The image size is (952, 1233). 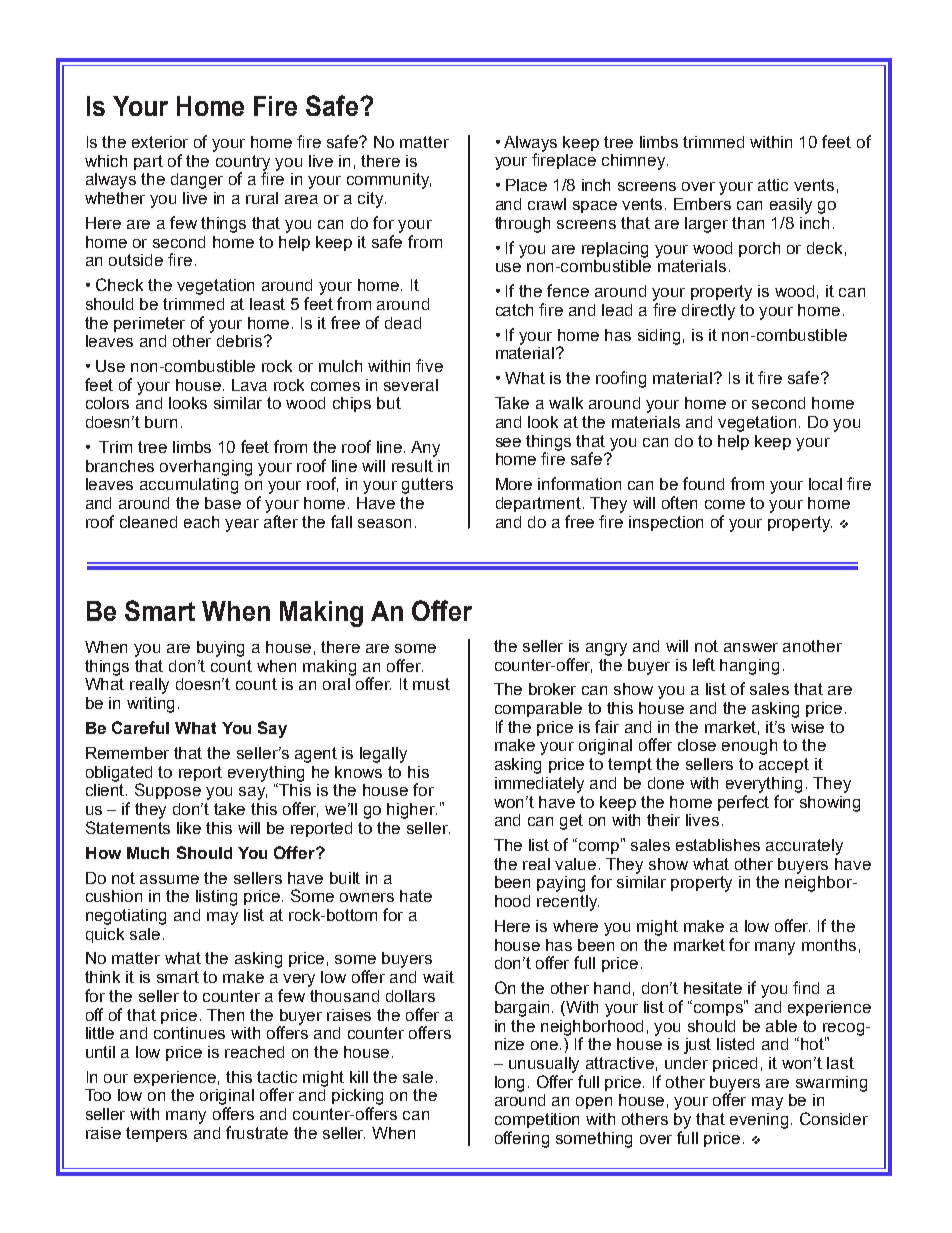 I want to click on assume, so click(x=169, y=879).
